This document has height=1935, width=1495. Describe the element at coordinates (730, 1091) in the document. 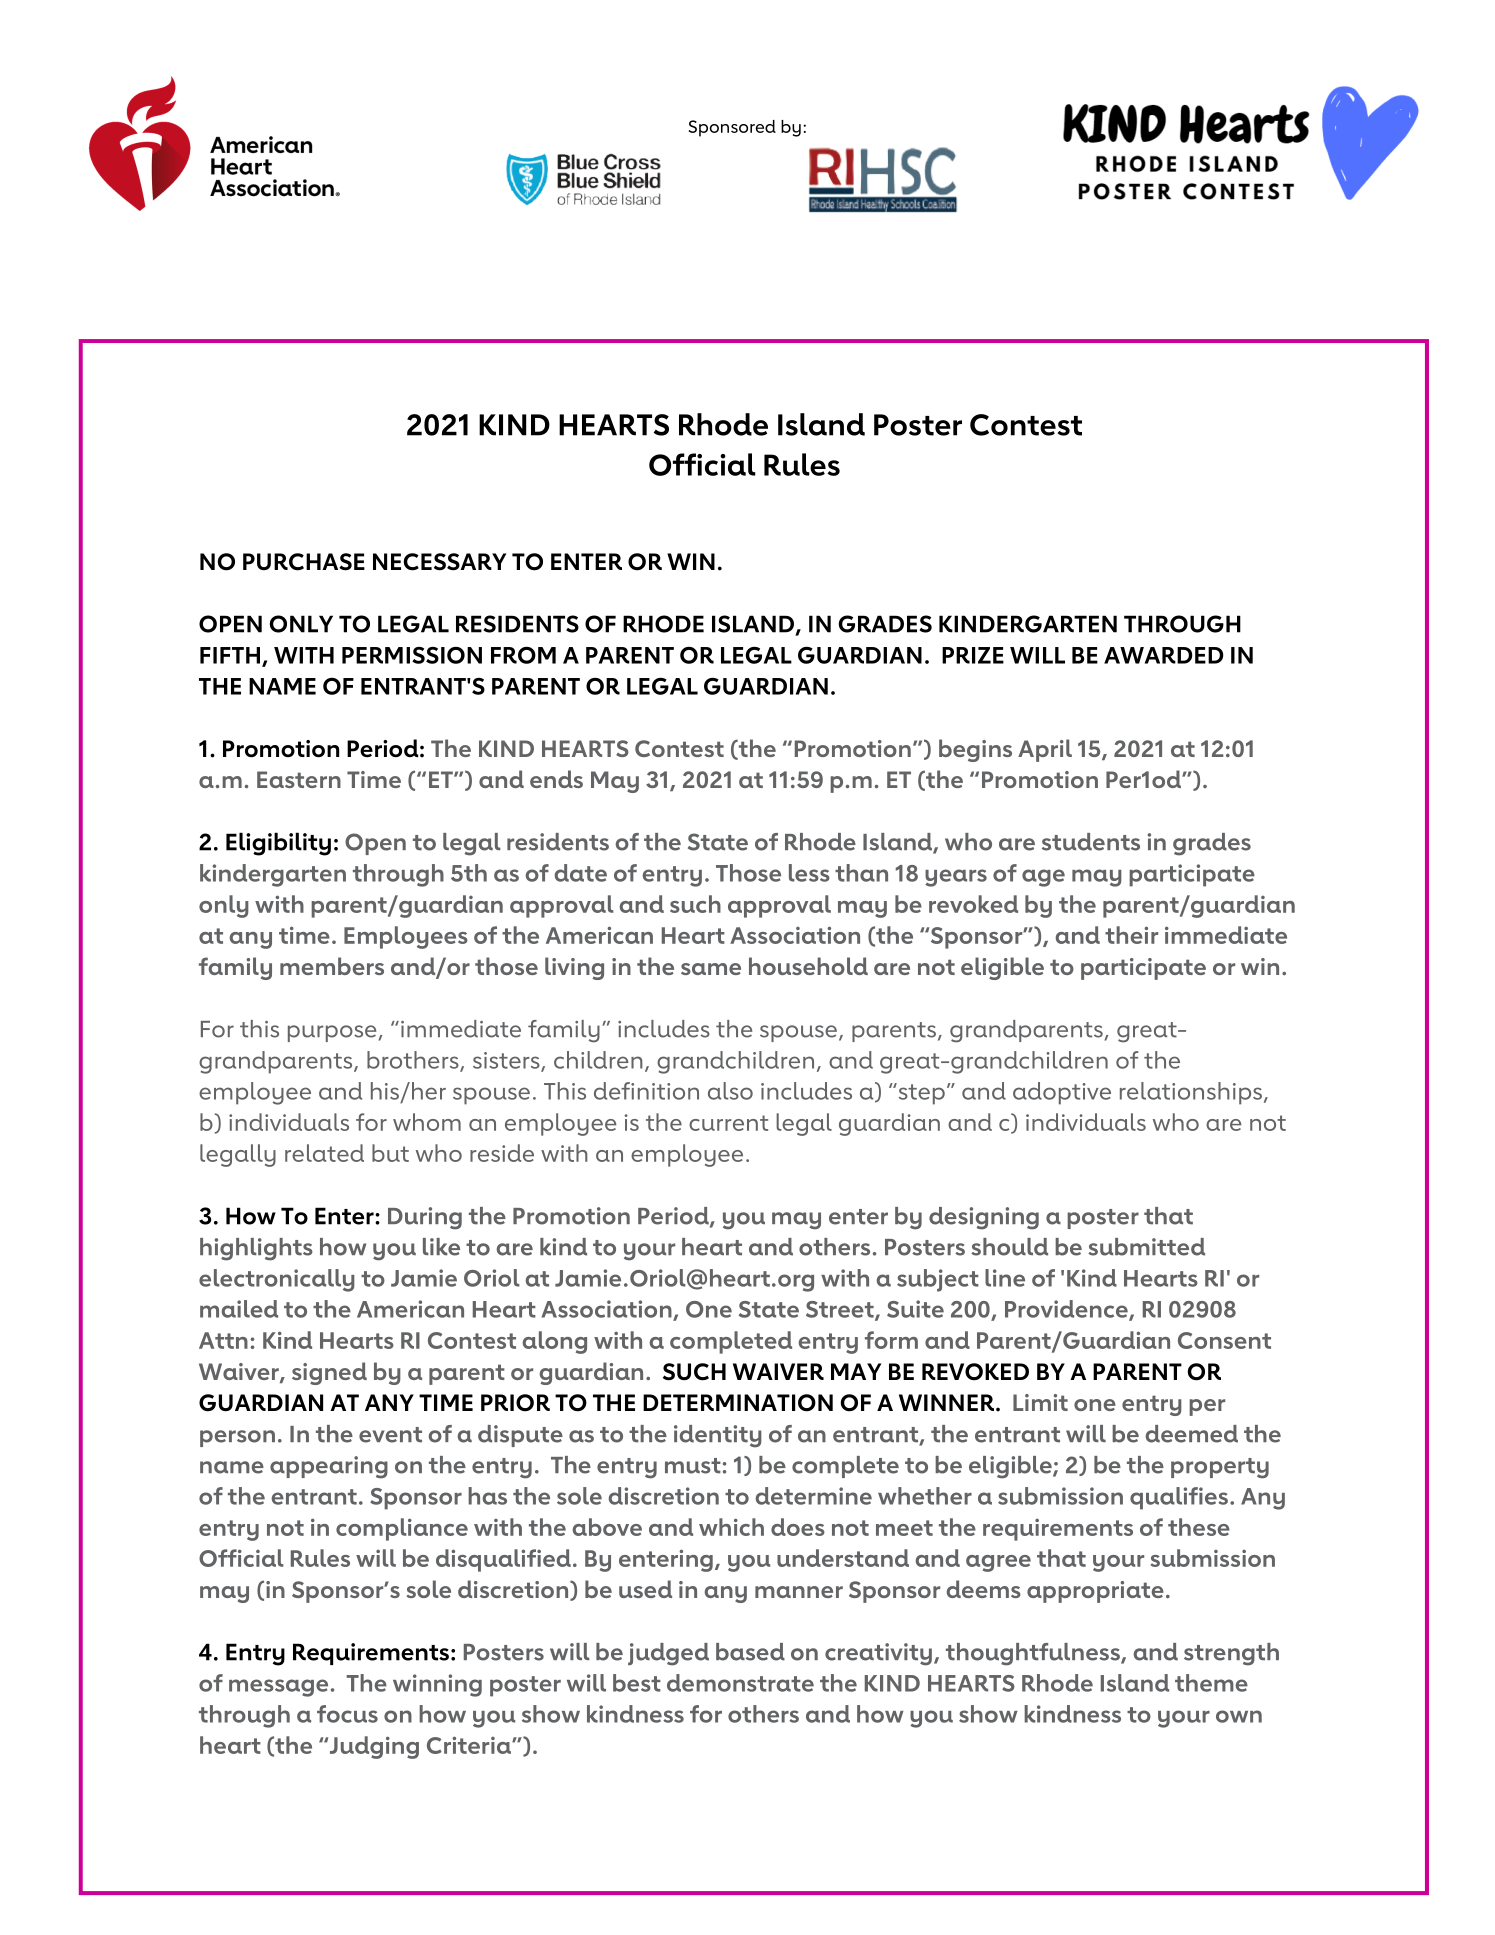

I see `also` at that location.
